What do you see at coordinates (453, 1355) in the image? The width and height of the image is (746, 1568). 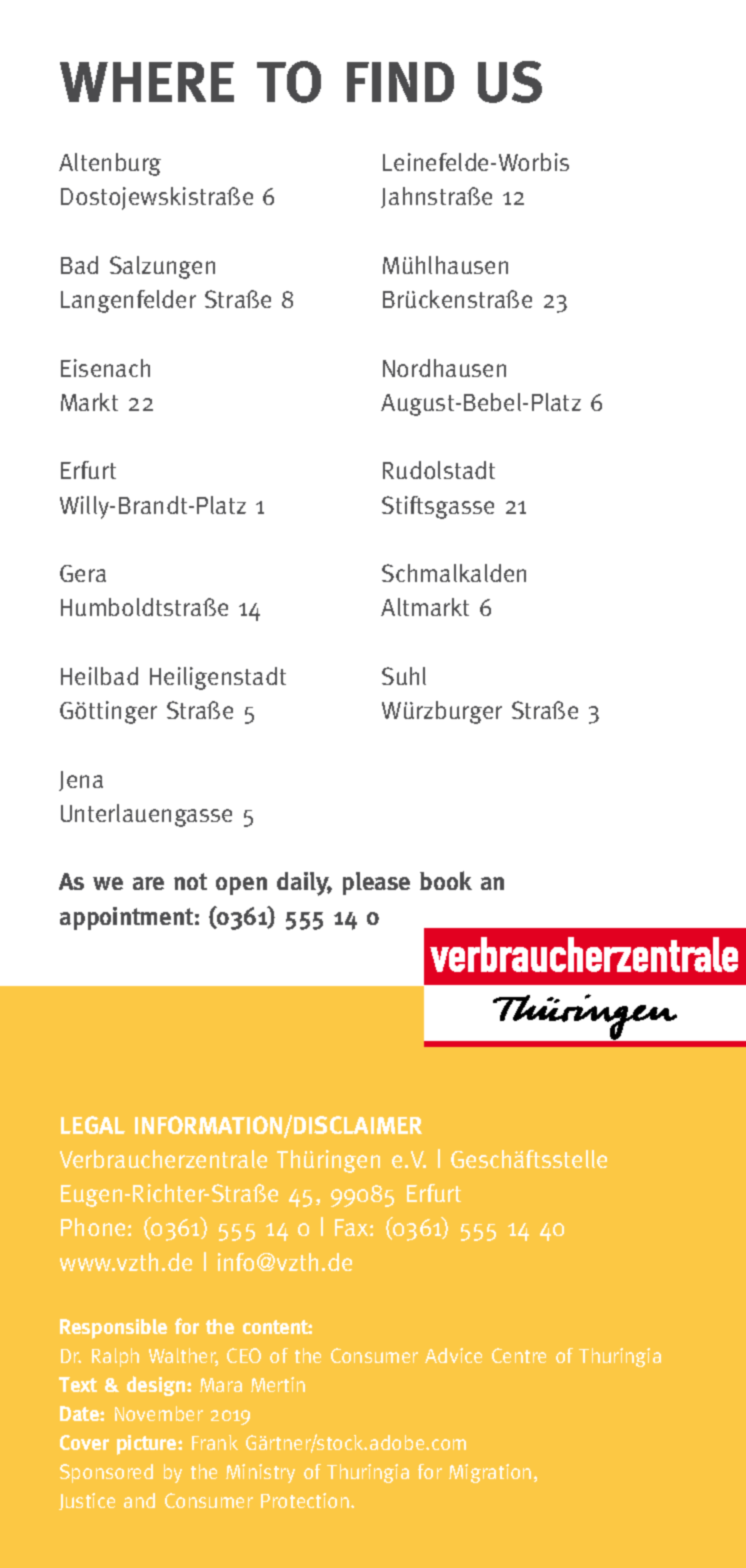 I see `Advice` at bounding box center [453, 1355].
